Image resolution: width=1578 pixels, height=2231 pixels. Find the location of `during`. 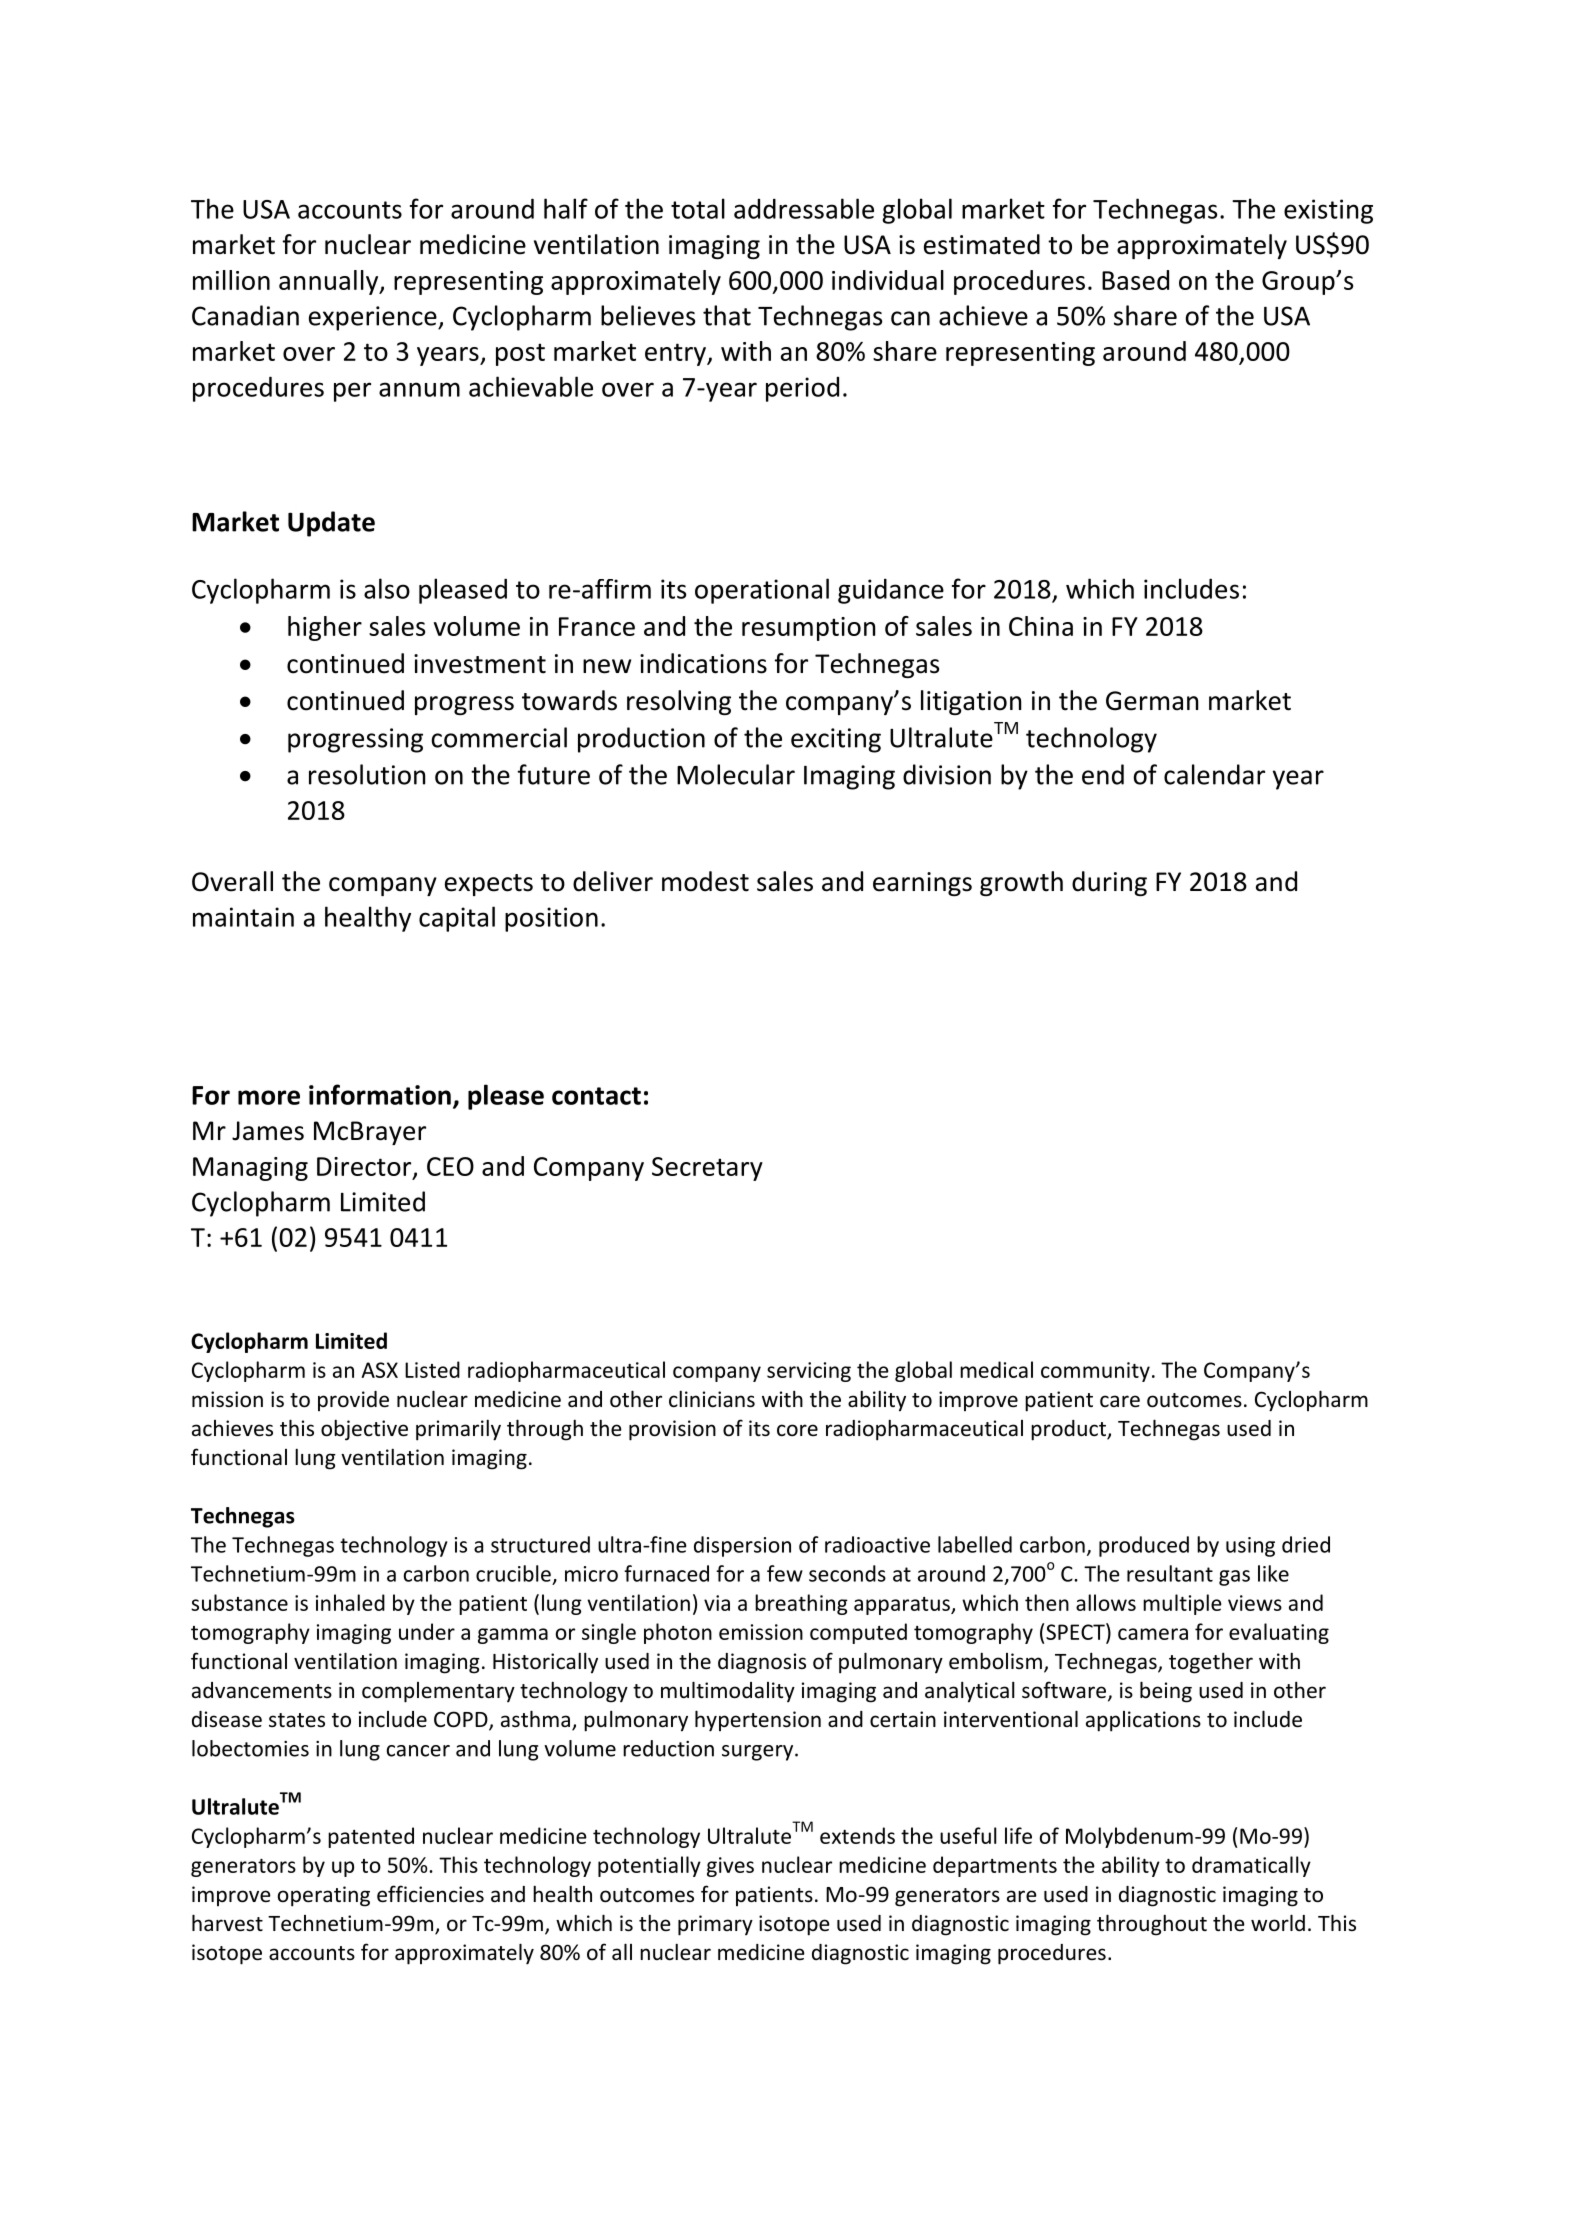

during is located at coordinates (1109, 883).
